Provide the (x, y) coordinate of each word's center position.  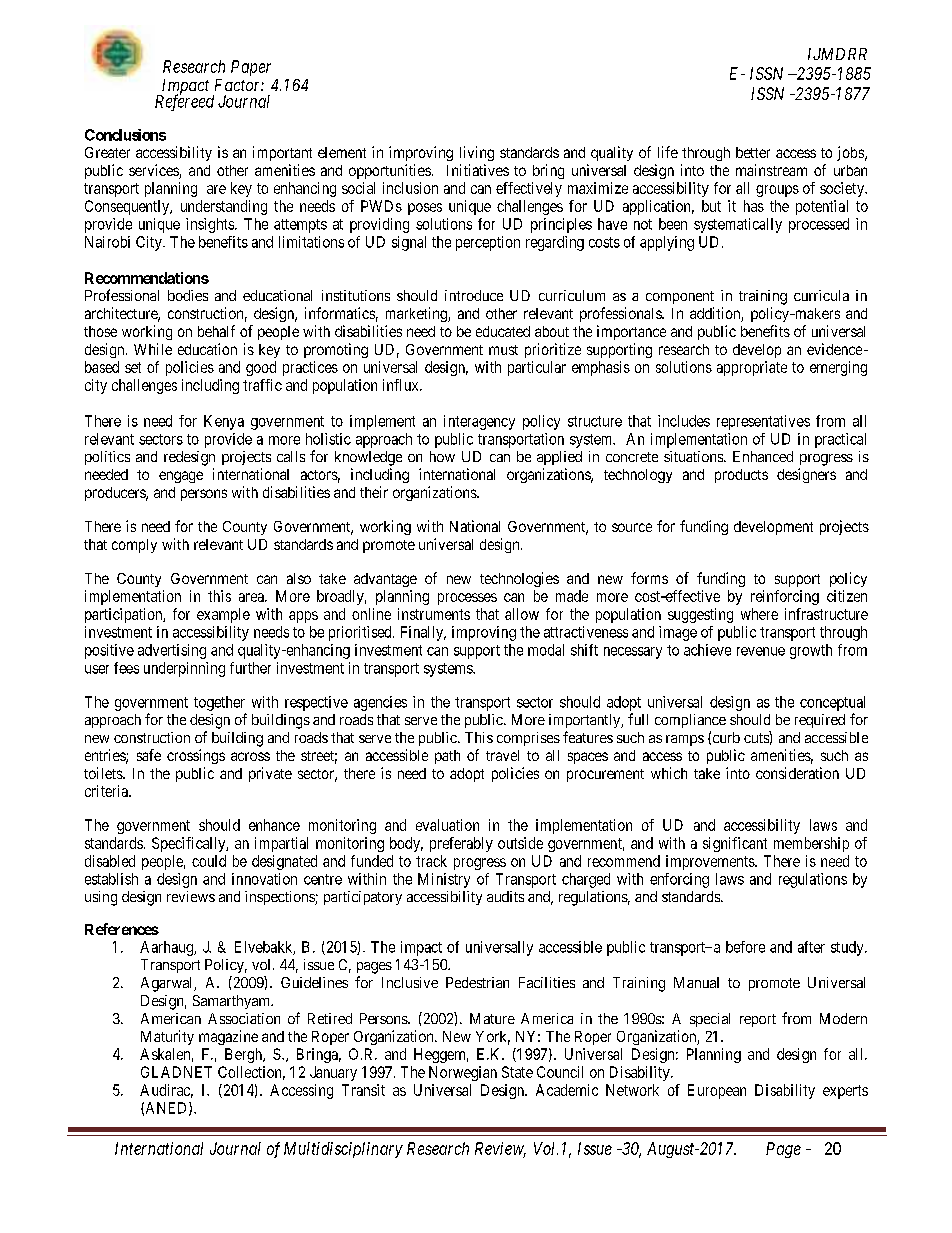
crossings (196, 756)
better (753, 152)
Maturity (167, 1037)
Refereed (184, 102)
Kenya (224, 422)
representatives (763, 422)
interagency (479, 422)
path (447, 757)
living (477, 153)
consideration (797, 773)
